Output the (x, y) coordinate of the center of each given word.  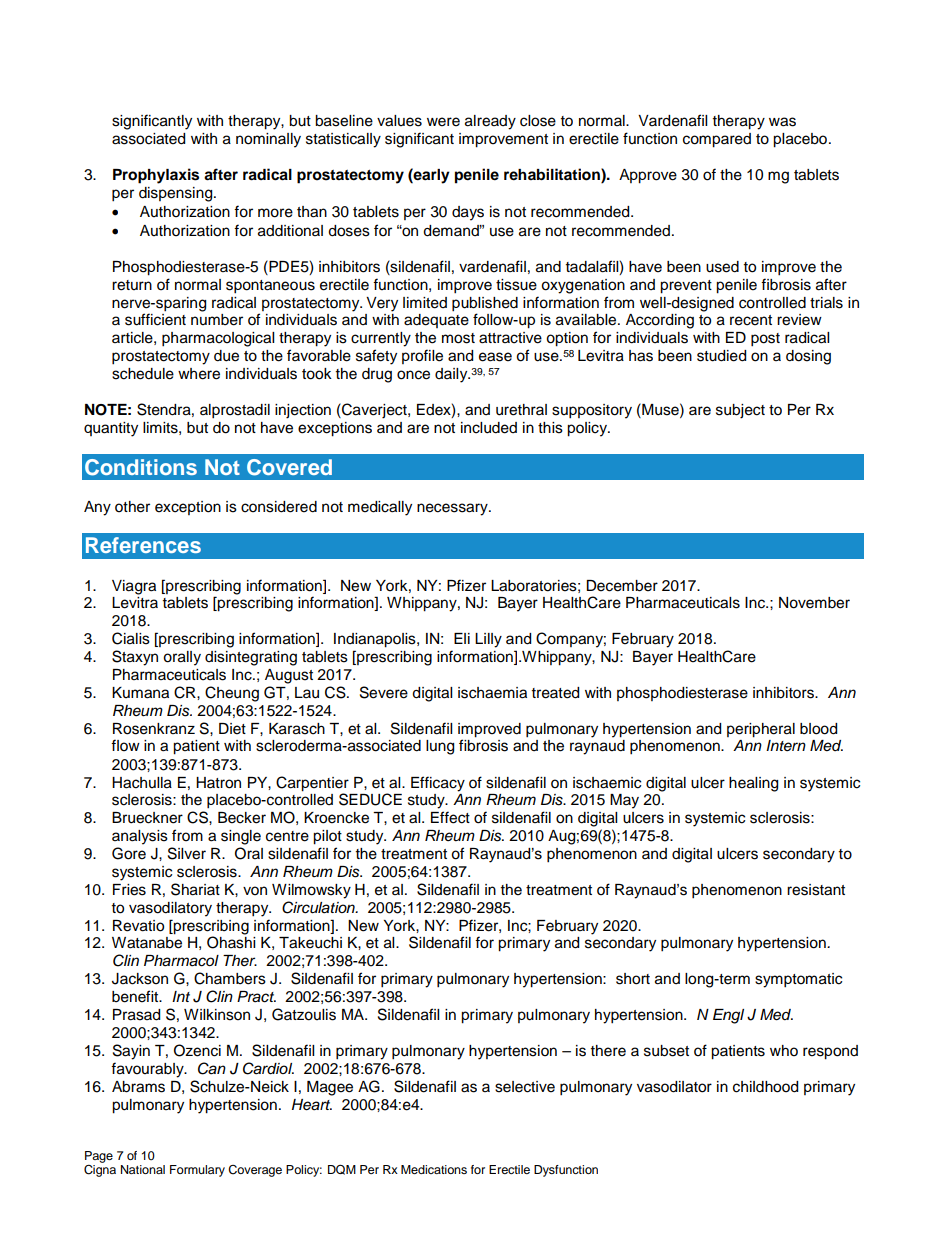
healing (753, 784)
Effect (450, 817)
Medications (434, 1169)
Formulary (197, 1171)
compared (717, 140)
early (431, 176)
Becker (242, 818)
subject (740, 411)
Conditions (141, 467)
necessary (453, 509)
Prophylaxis (156, 176)
